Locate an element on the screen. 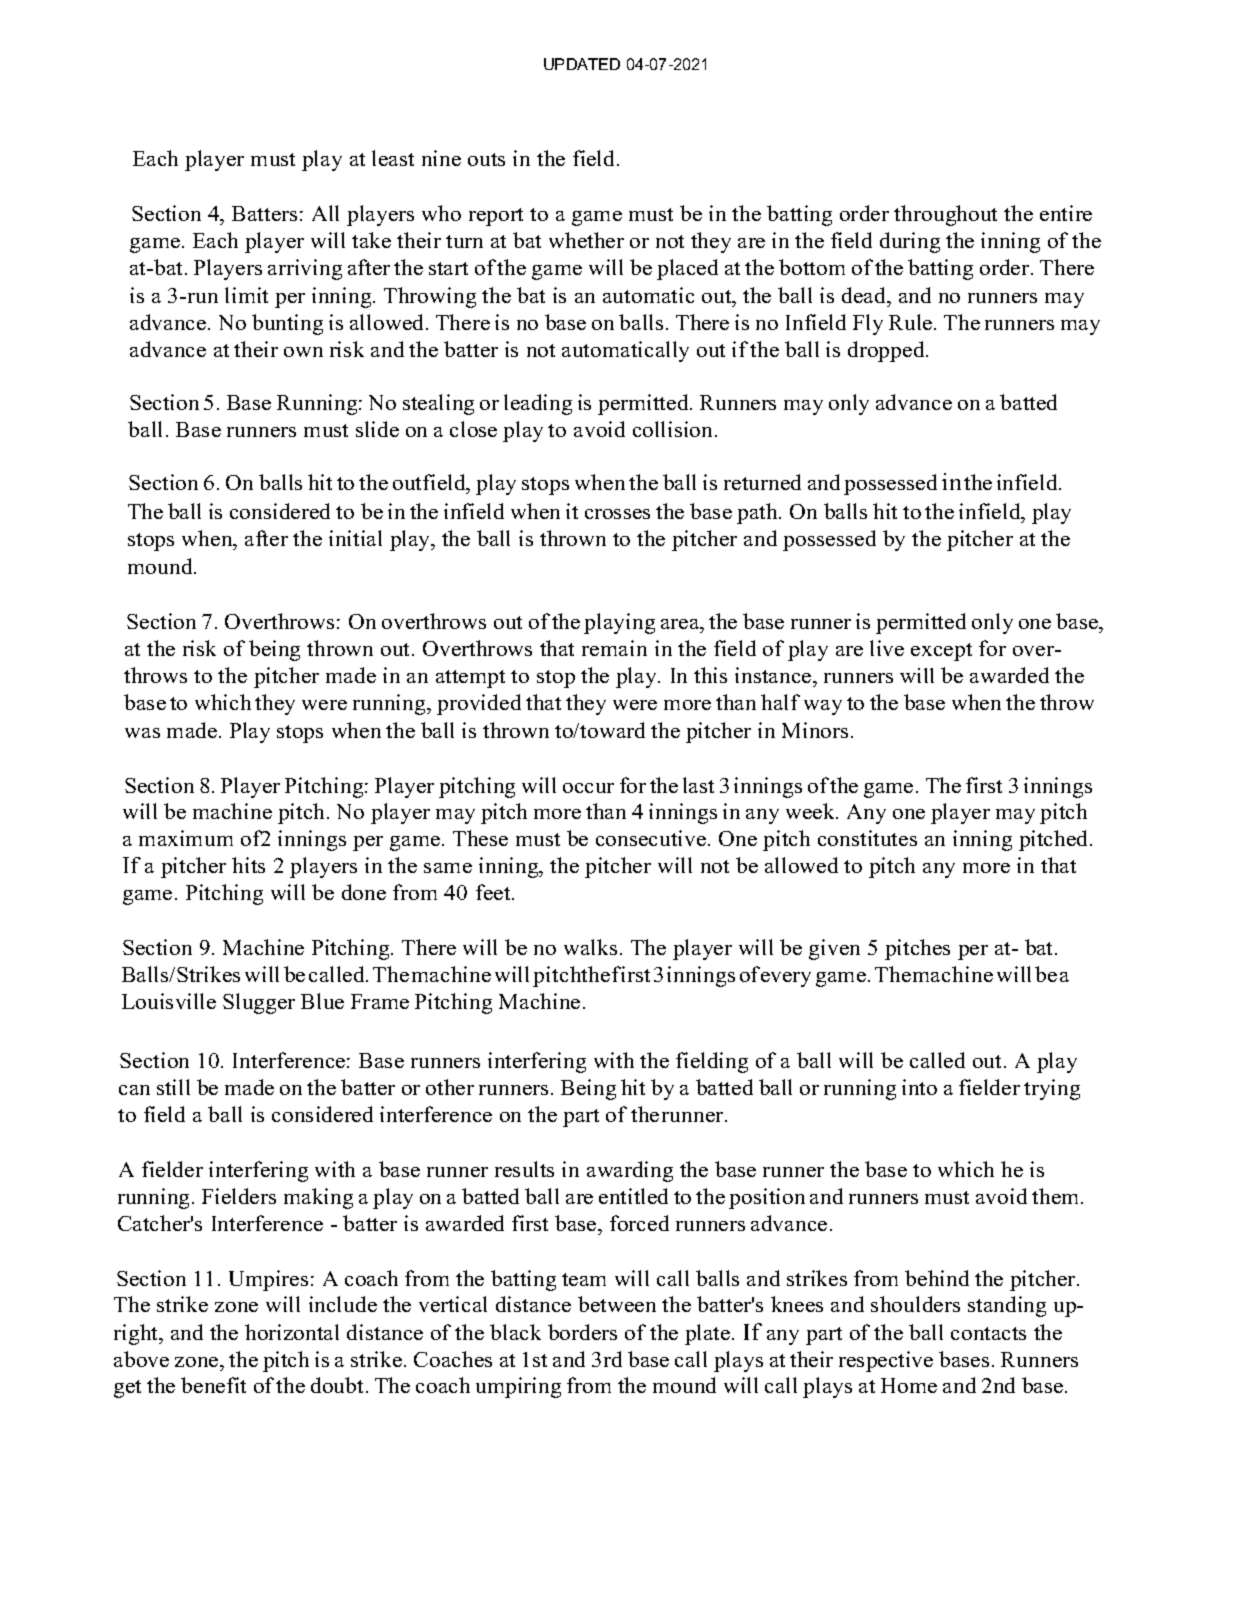 This screenshot has height=1622, width=1253. least is located at coordinates (393, 158).
